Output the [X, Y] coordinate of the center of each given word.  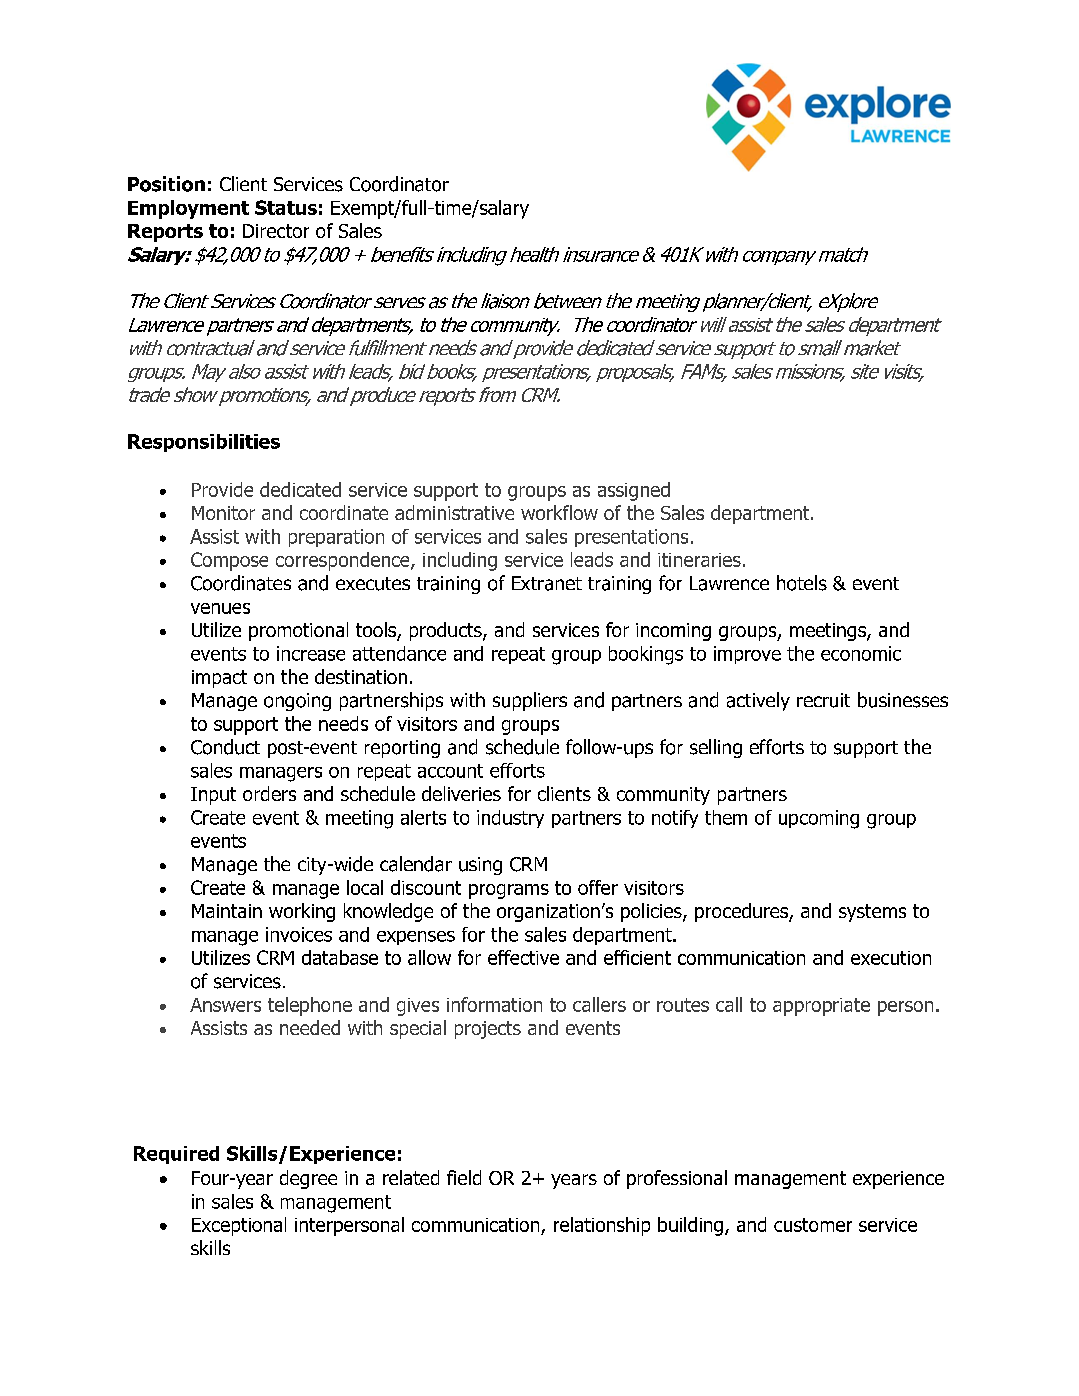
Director [276, 231]
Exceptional [239, 1226]
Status [286, 207]
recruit [823, 700]
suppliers [530, 701]
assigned [634, 491]
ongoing [297, 702]
